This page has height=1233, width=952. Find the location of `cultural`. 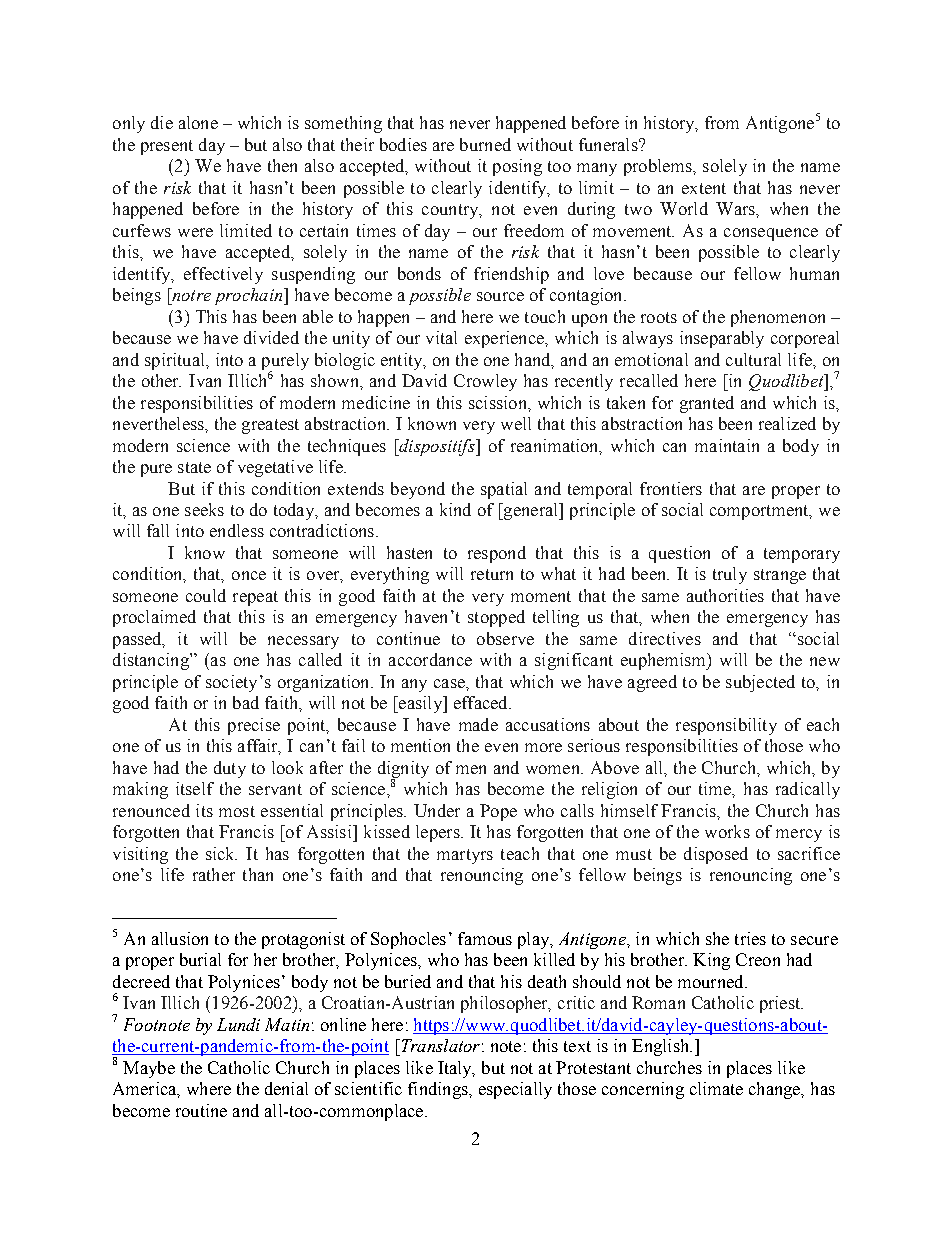

cultural is located at coordinates (753, 359).
